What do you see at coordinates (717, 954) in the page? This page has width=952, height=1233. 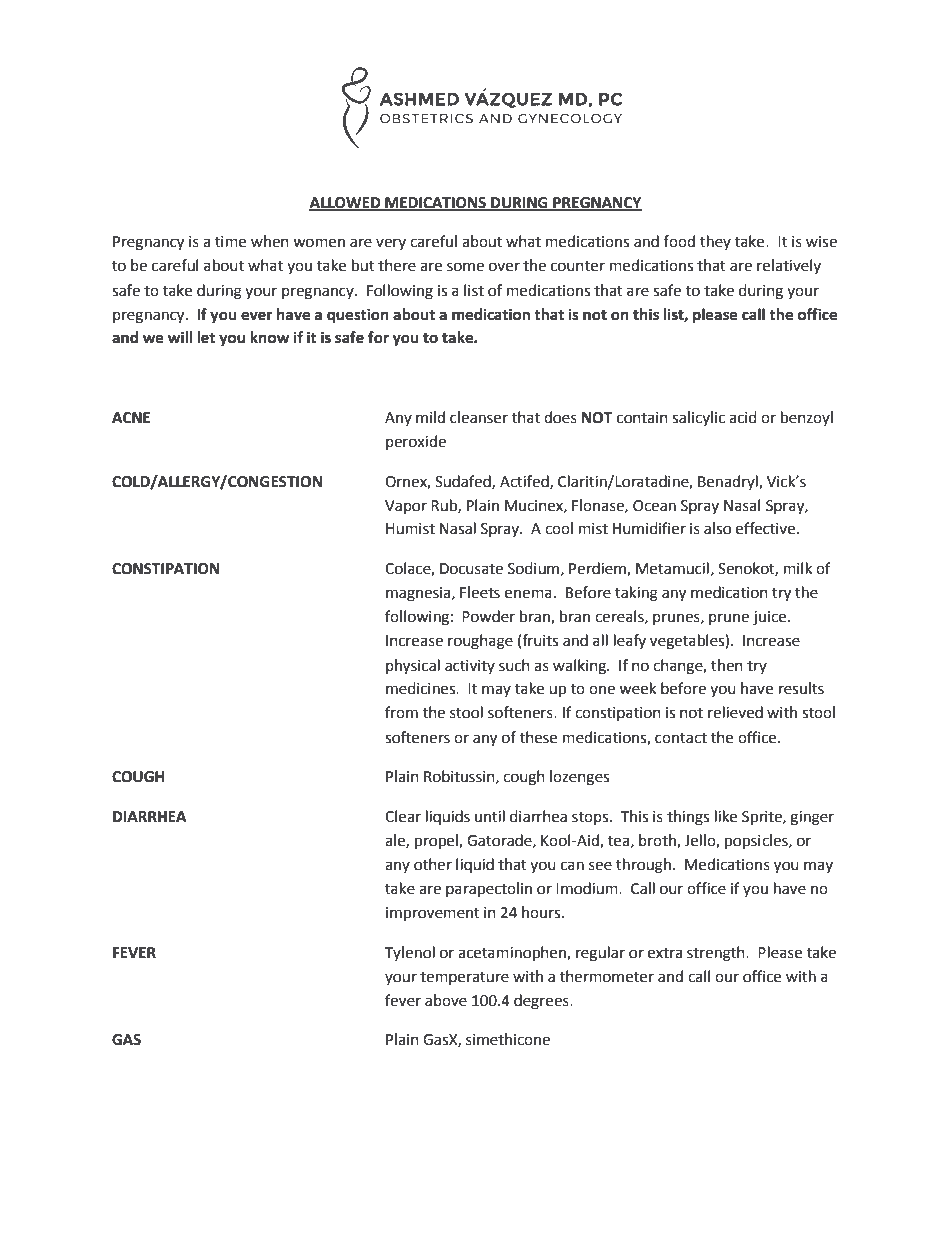 I see `strength` at bounding box center [717, 954].
